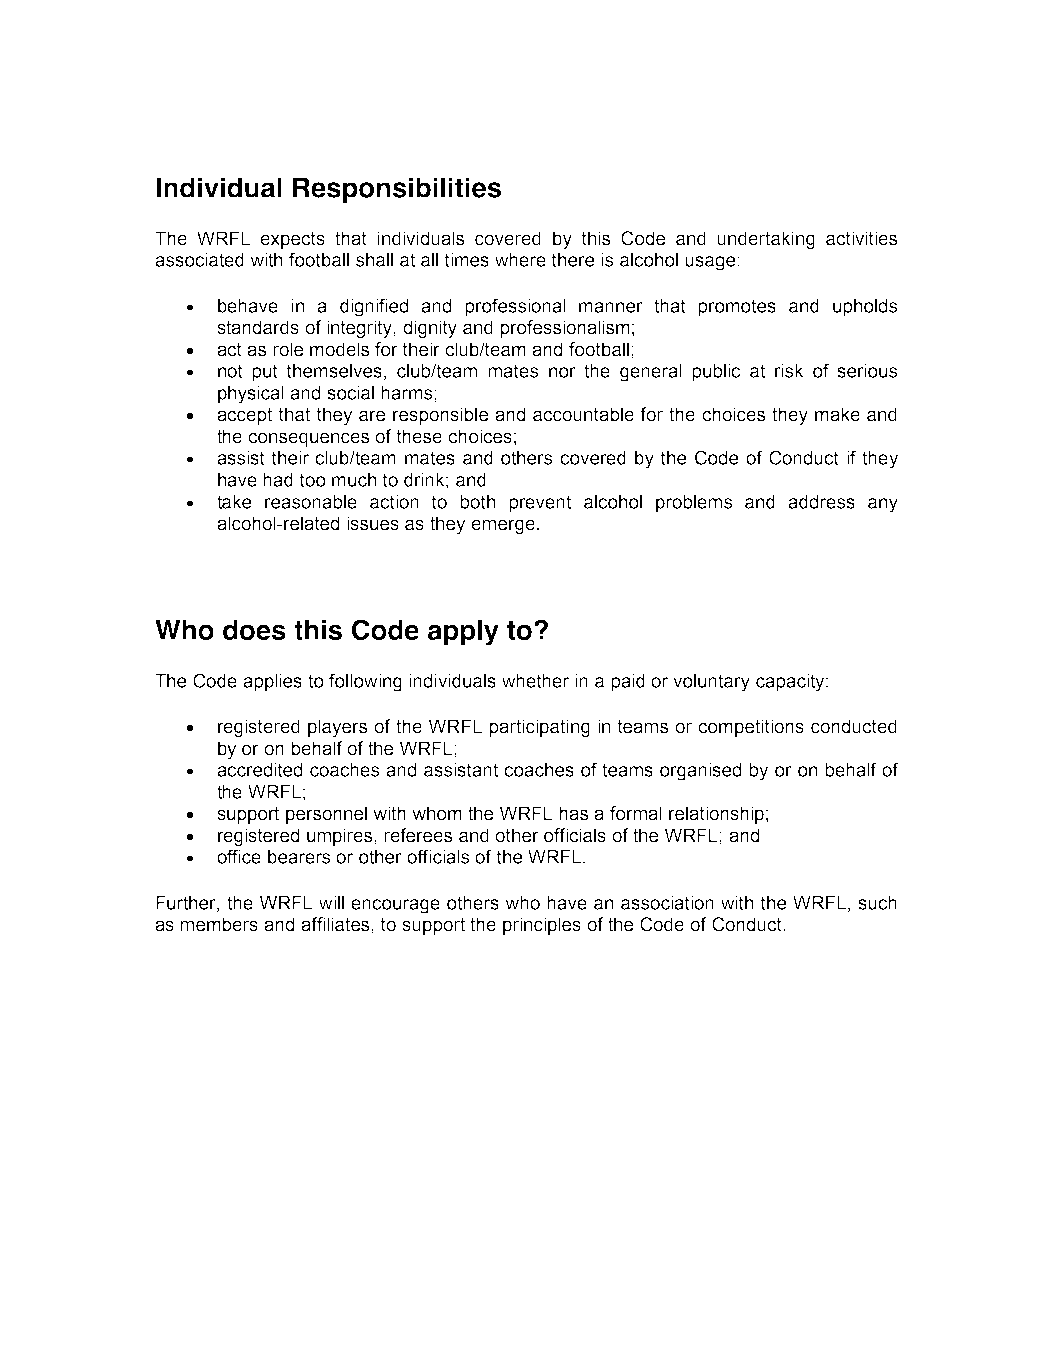 Image resolution: width=1053 pixels, height=1362 pixels. I want to click on where, so click(520, 260).
